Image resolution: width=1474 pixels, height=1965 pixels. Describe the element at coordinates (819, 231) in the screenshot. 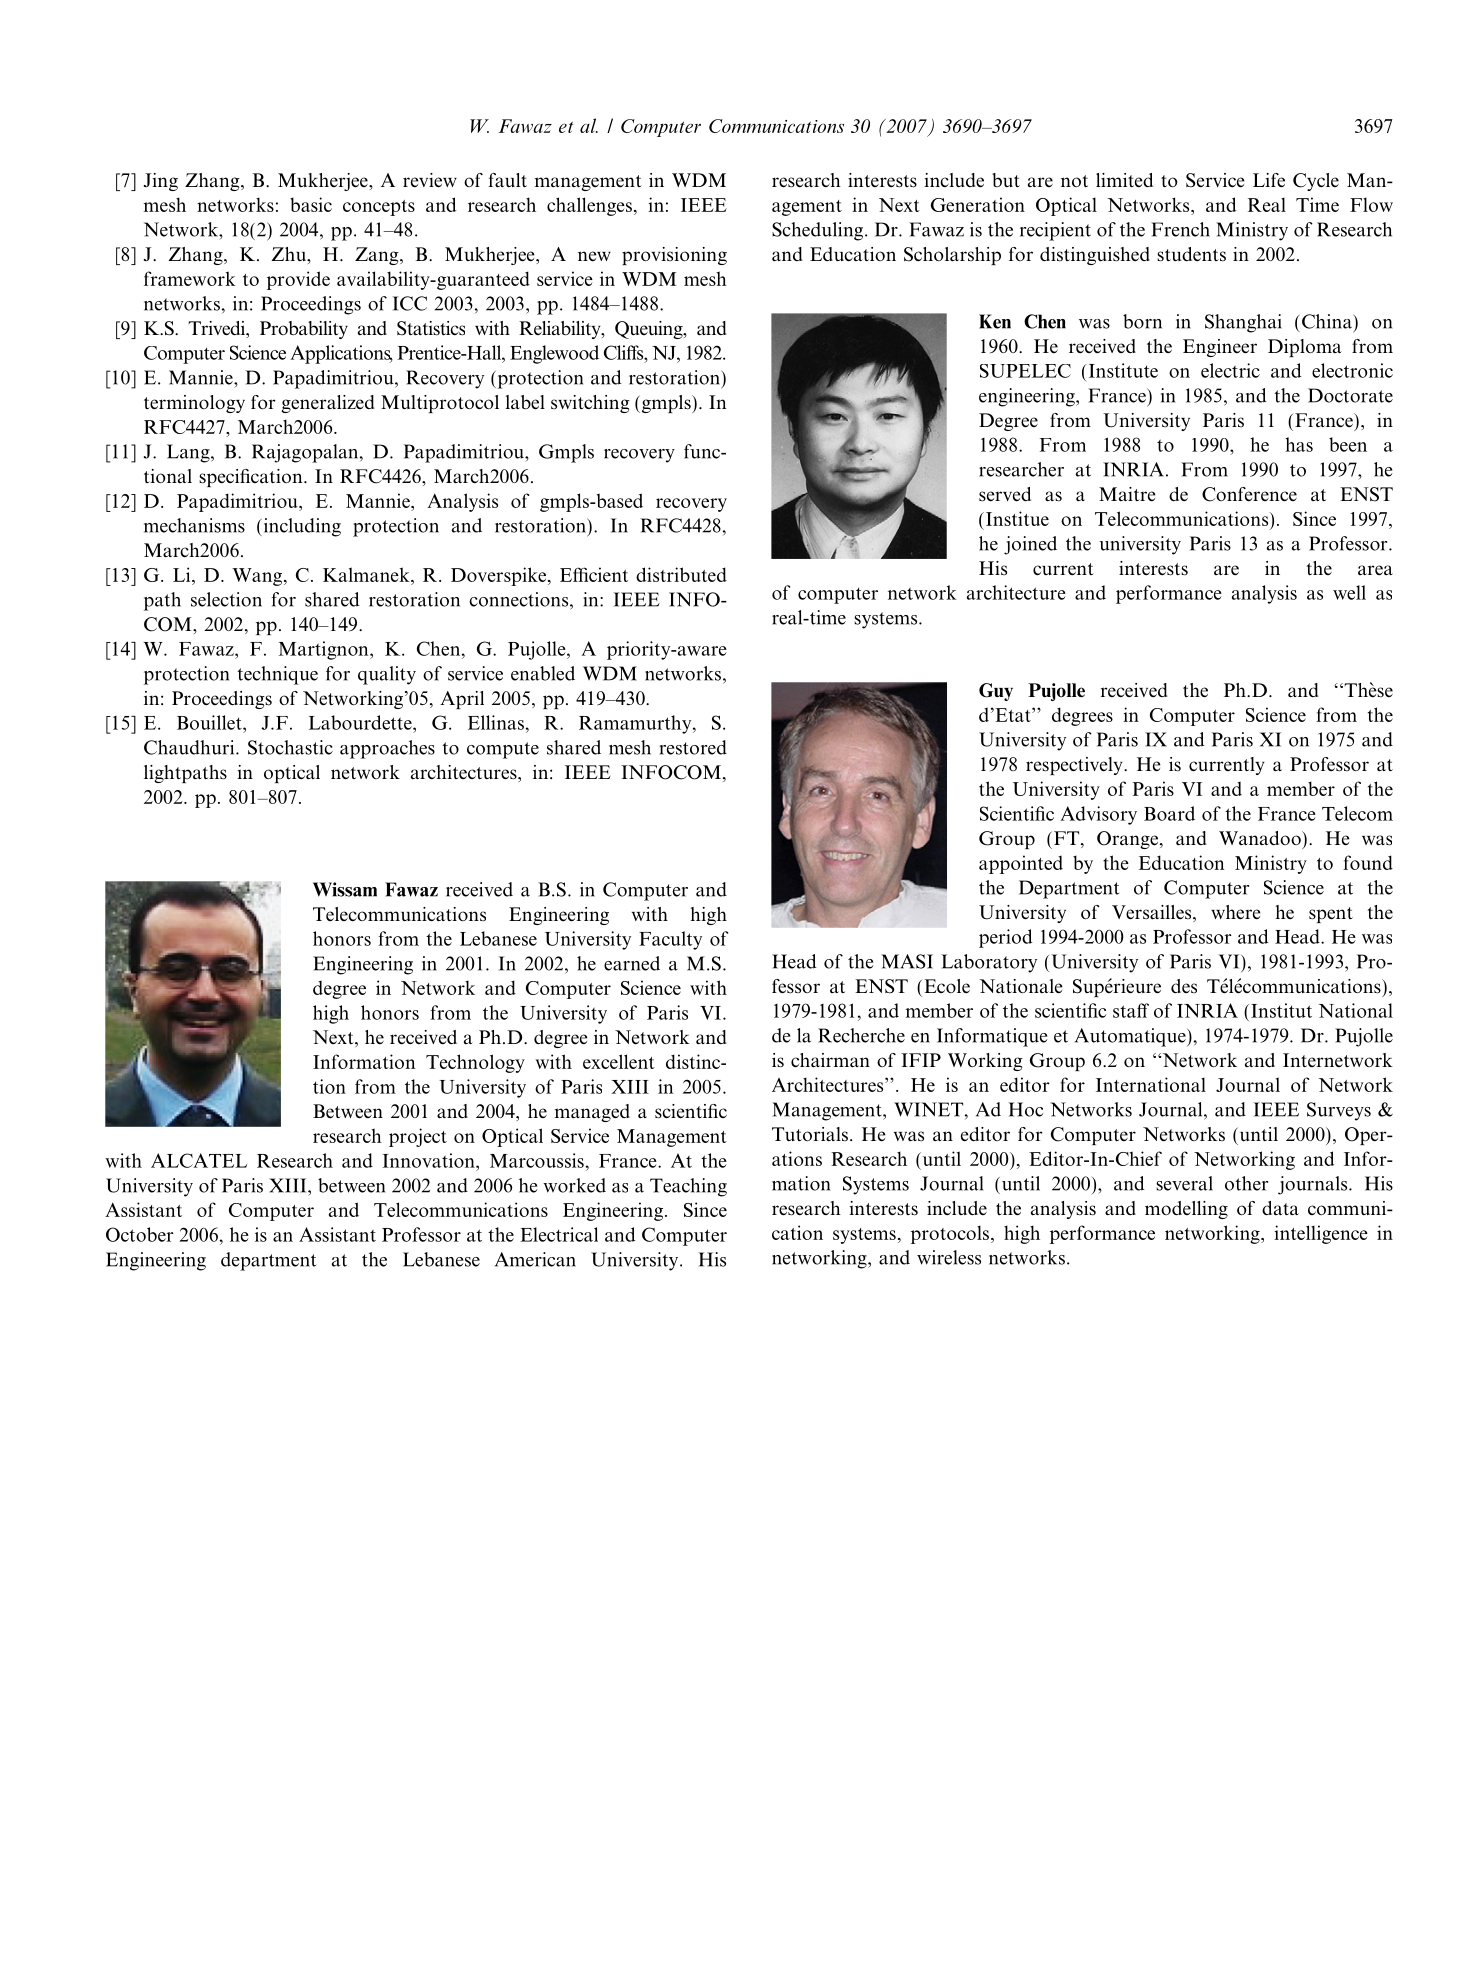

I see `Scheduling` at that location.
